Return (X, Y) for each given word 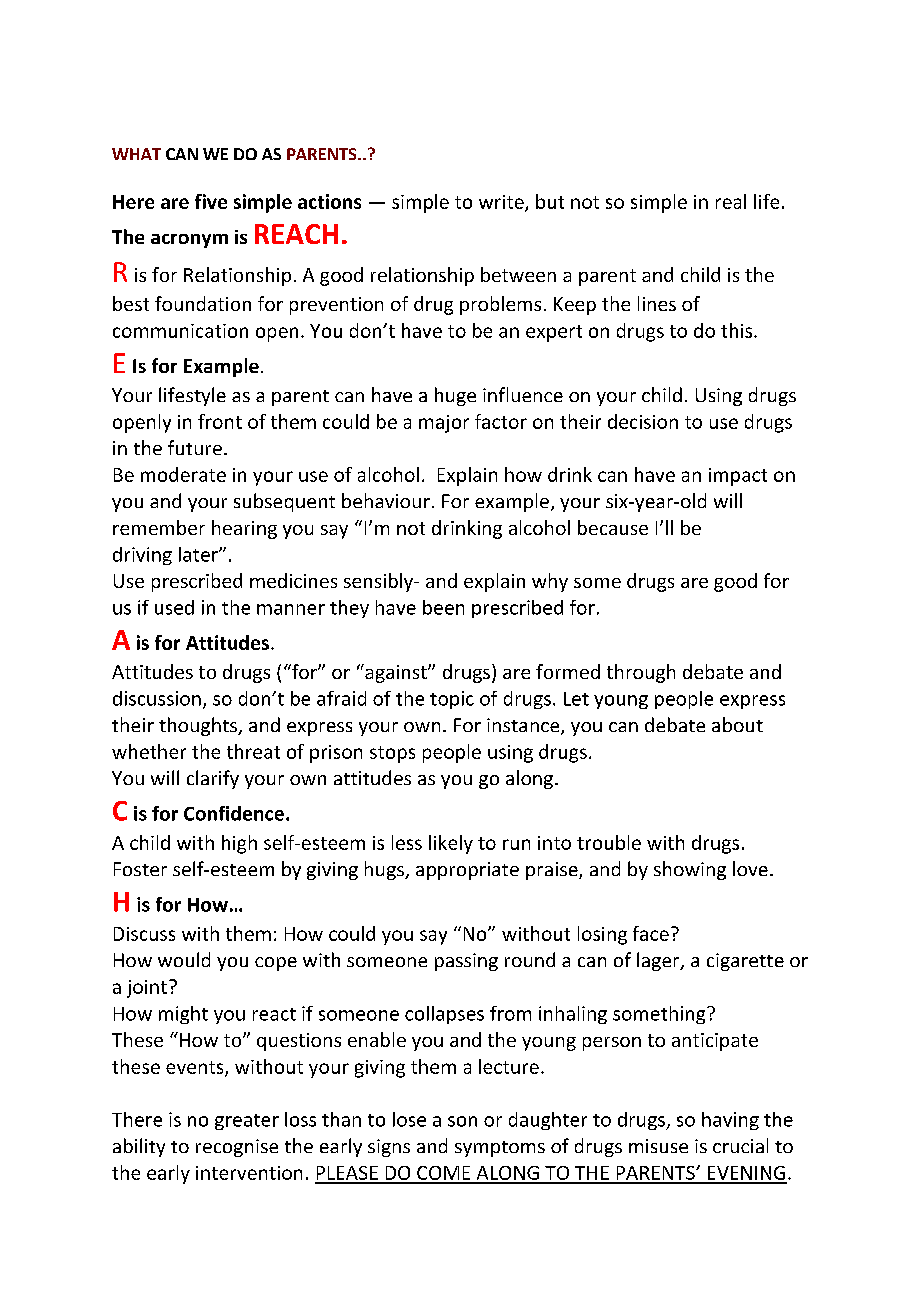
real (731, 201)
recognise (237, 1148)
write (502, 203)
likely (451, 844)
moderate (183, 474)
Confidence (234, 813)
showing (690, 870)
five (211, 201)
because (613, 527)
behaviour (386, 500)
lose (409, 1119)
